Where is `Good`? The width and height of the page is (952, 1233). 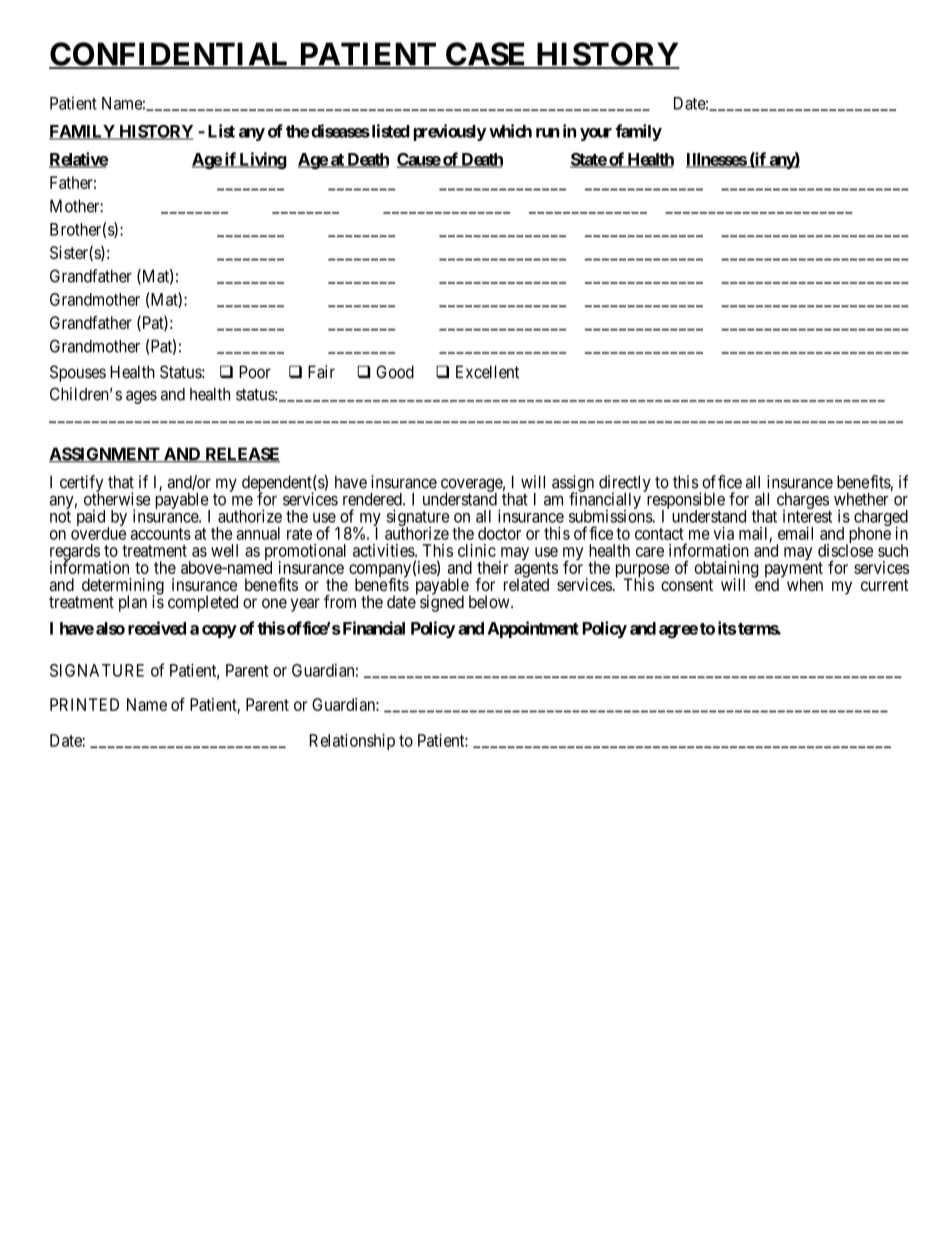
Good is located at coordinates (395, 372).
